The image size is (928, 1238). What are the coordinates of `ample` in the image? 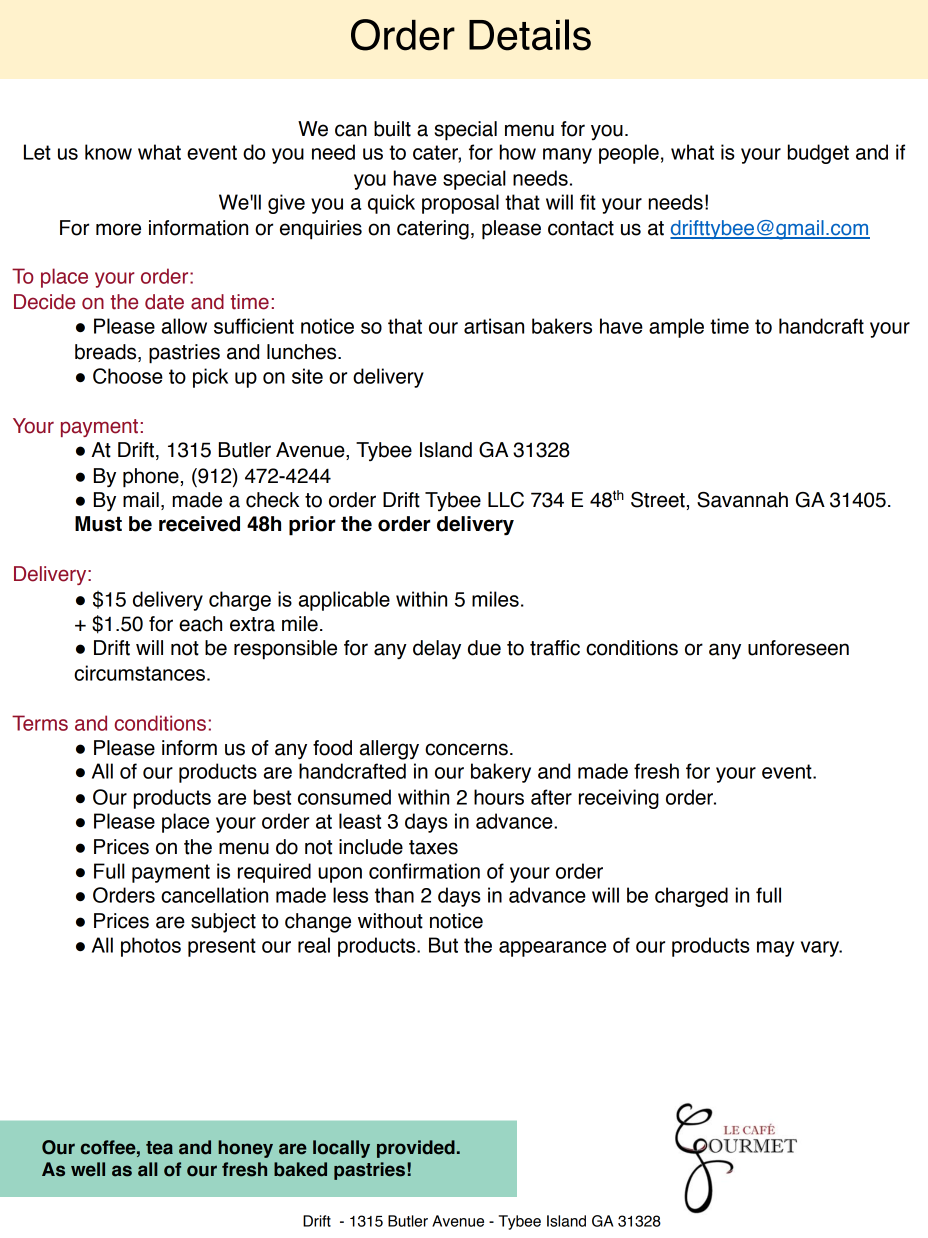 It's located at (676, 328).
